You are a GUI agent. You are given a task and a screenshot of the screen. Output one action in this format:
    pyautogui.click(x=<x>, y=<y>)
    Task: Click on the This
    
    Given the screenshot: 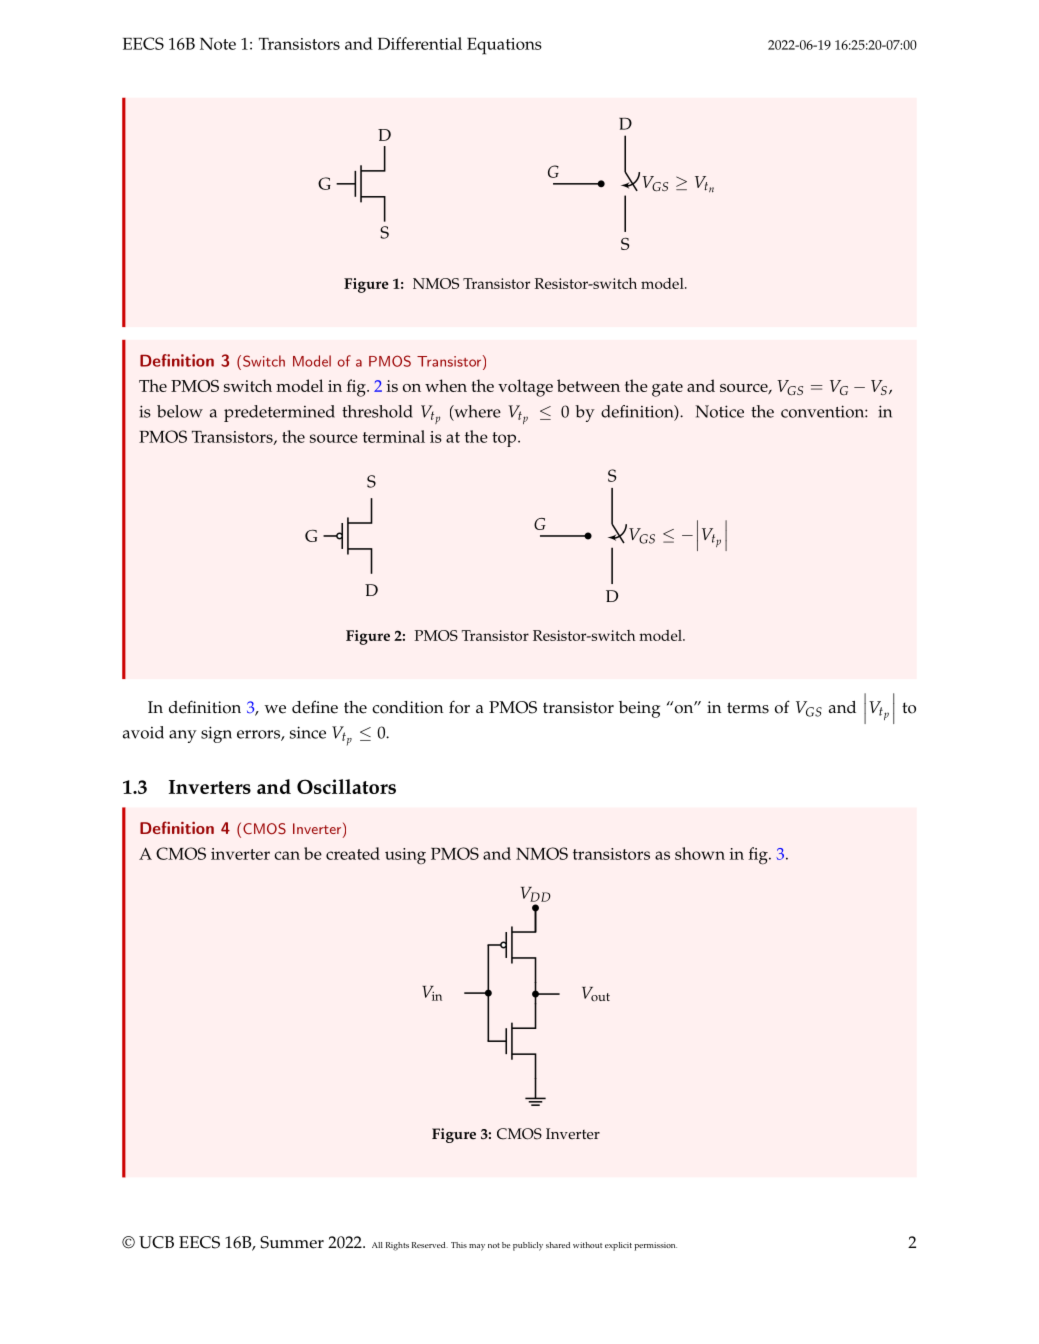 What is the action you would take?
    pyautogui.click(x=459, y=1245)
